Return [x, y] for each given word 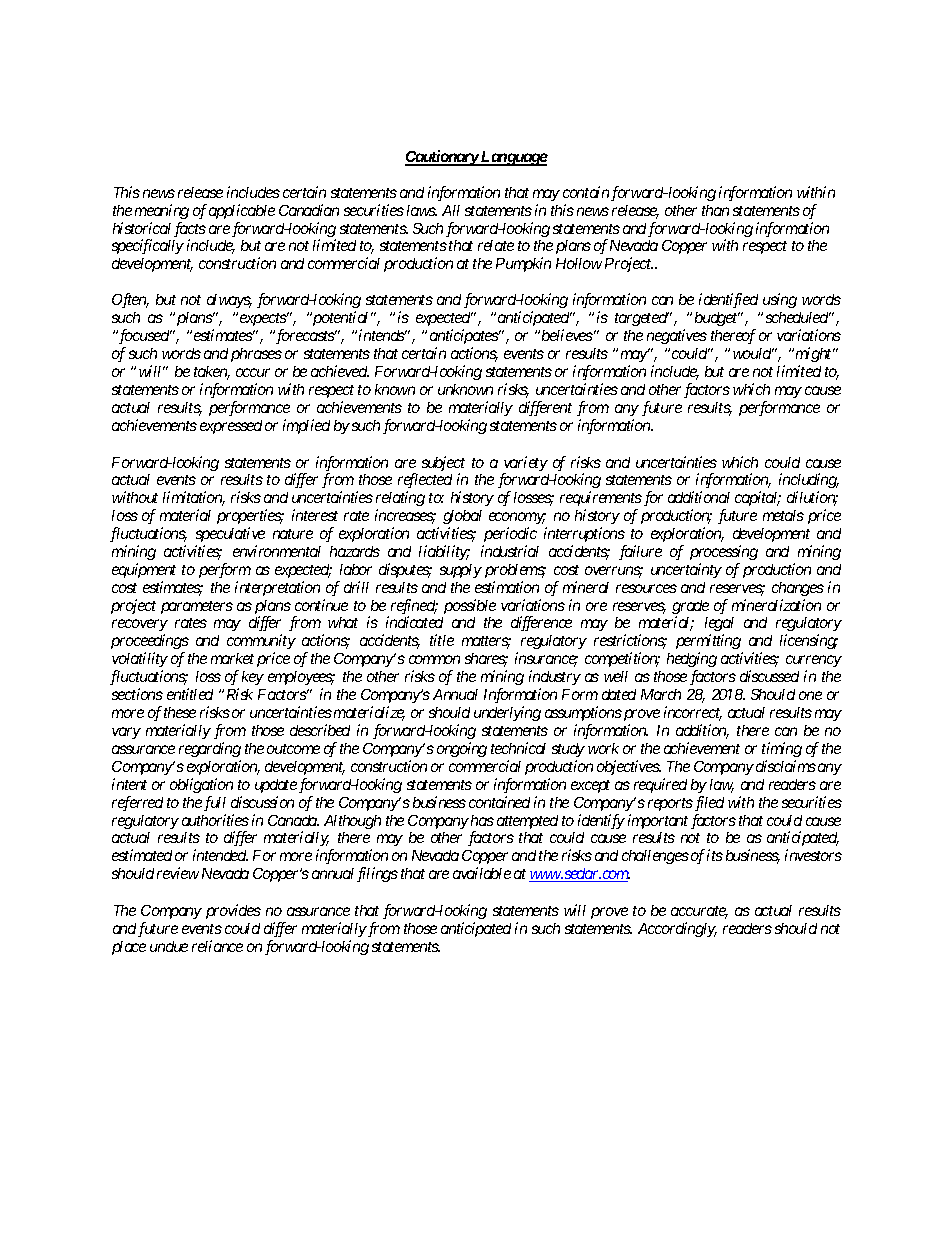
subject [443, 465]
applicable [242, 211]
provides [233, 911]
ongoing [462, 749]
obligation [201, 785]
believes [567, 335]
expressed [231, 427]
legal [719, 626]
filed [708, 803]
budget [717, 319]
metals [783, 515]
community [261, 643]
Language [513, 158]
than [715, 210]
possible [470, 606]
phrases [256, 355]
